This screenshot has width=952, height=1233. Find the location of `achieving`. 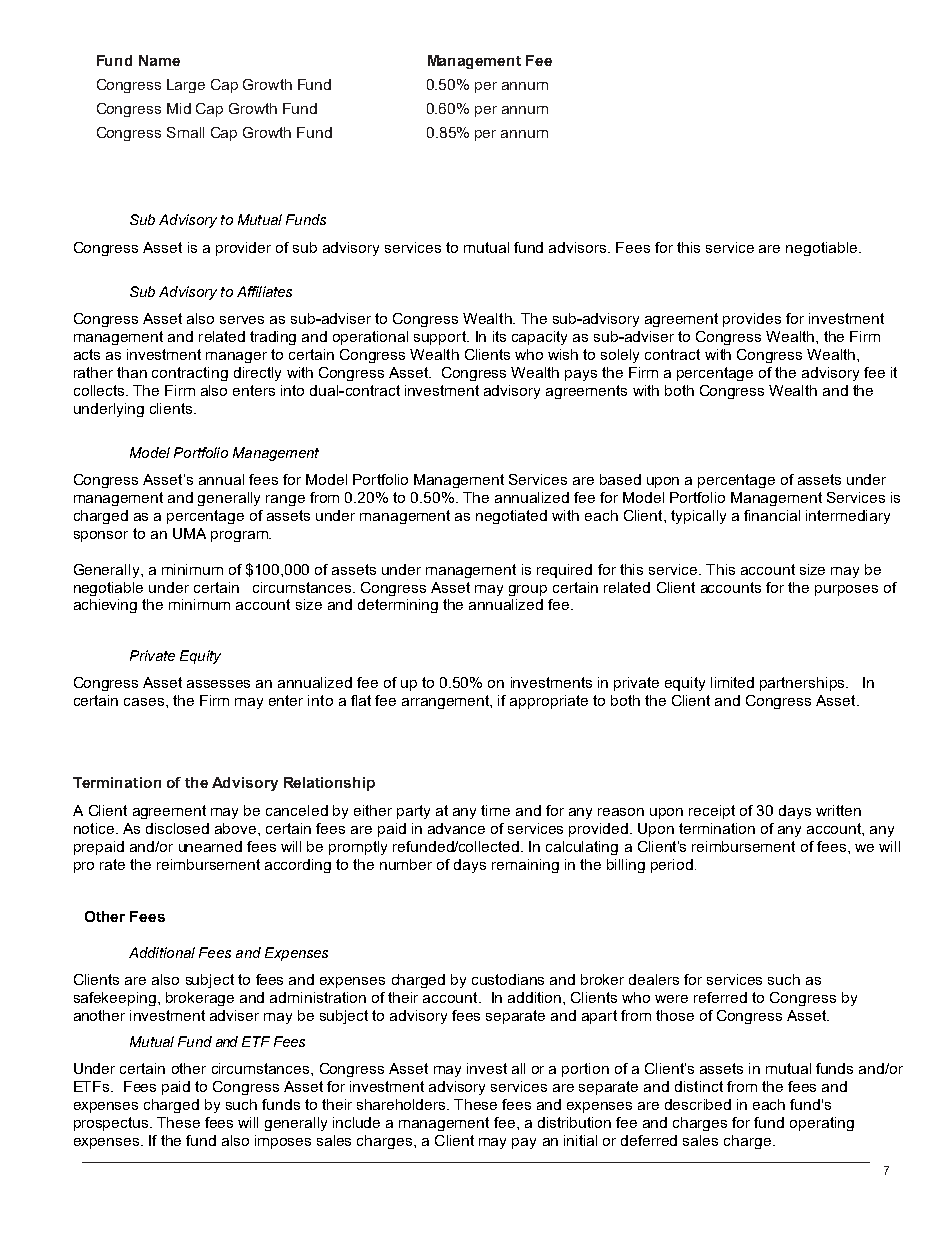

achieving is located at coordinates (105, 606).
